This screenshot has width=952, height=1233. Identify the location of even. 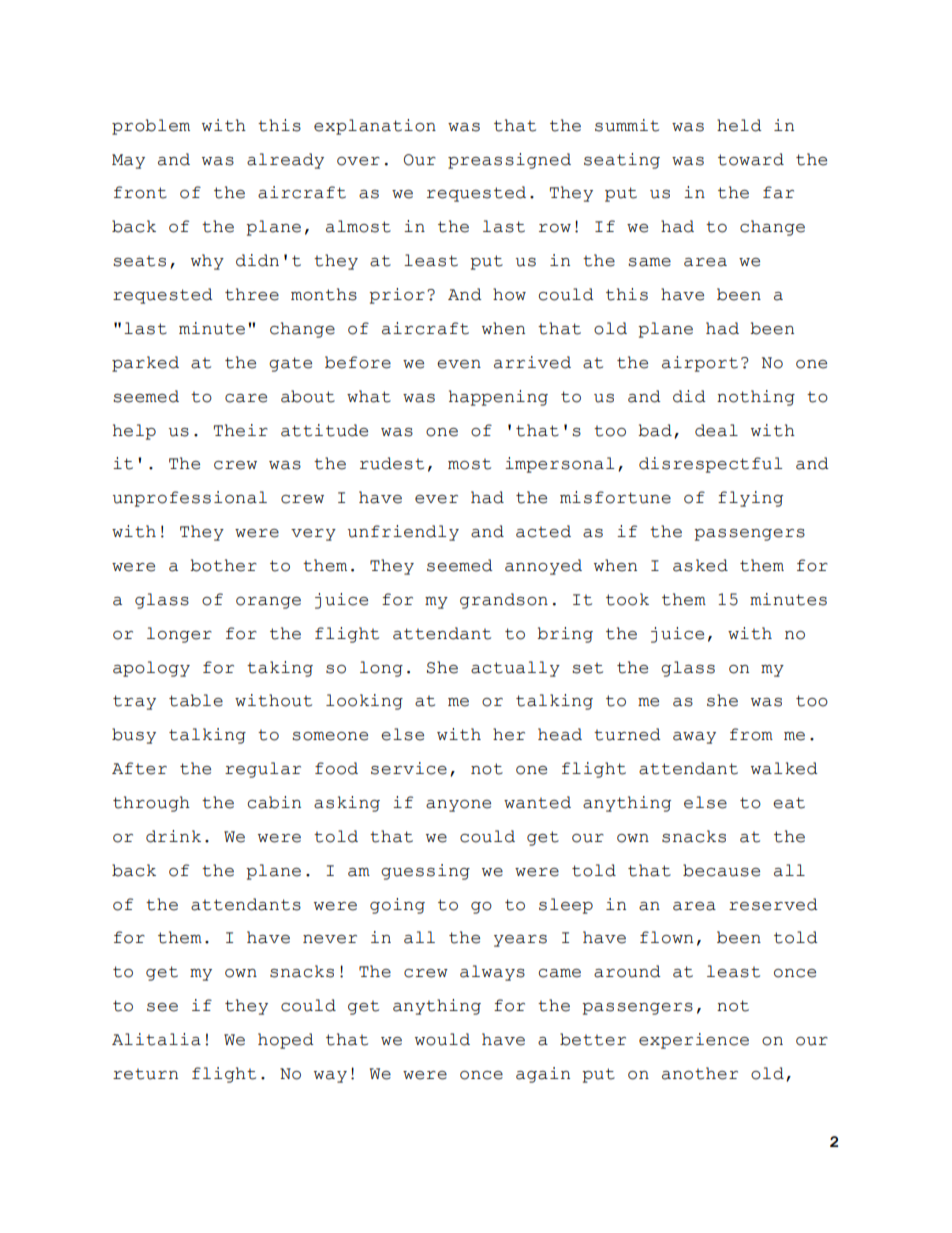
(459, 364).
